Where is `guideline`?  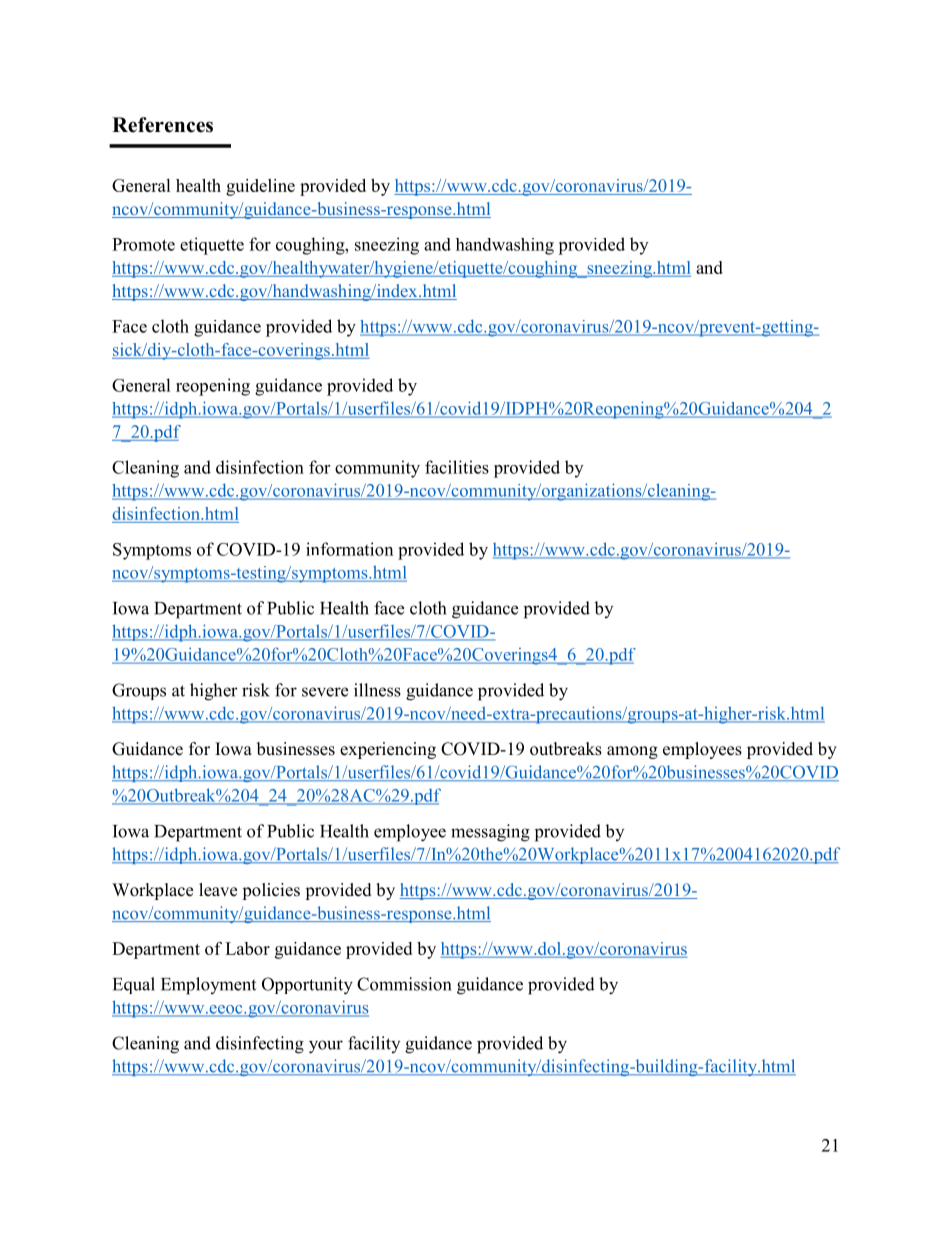 guideline is located at coordinates (260, 187).
